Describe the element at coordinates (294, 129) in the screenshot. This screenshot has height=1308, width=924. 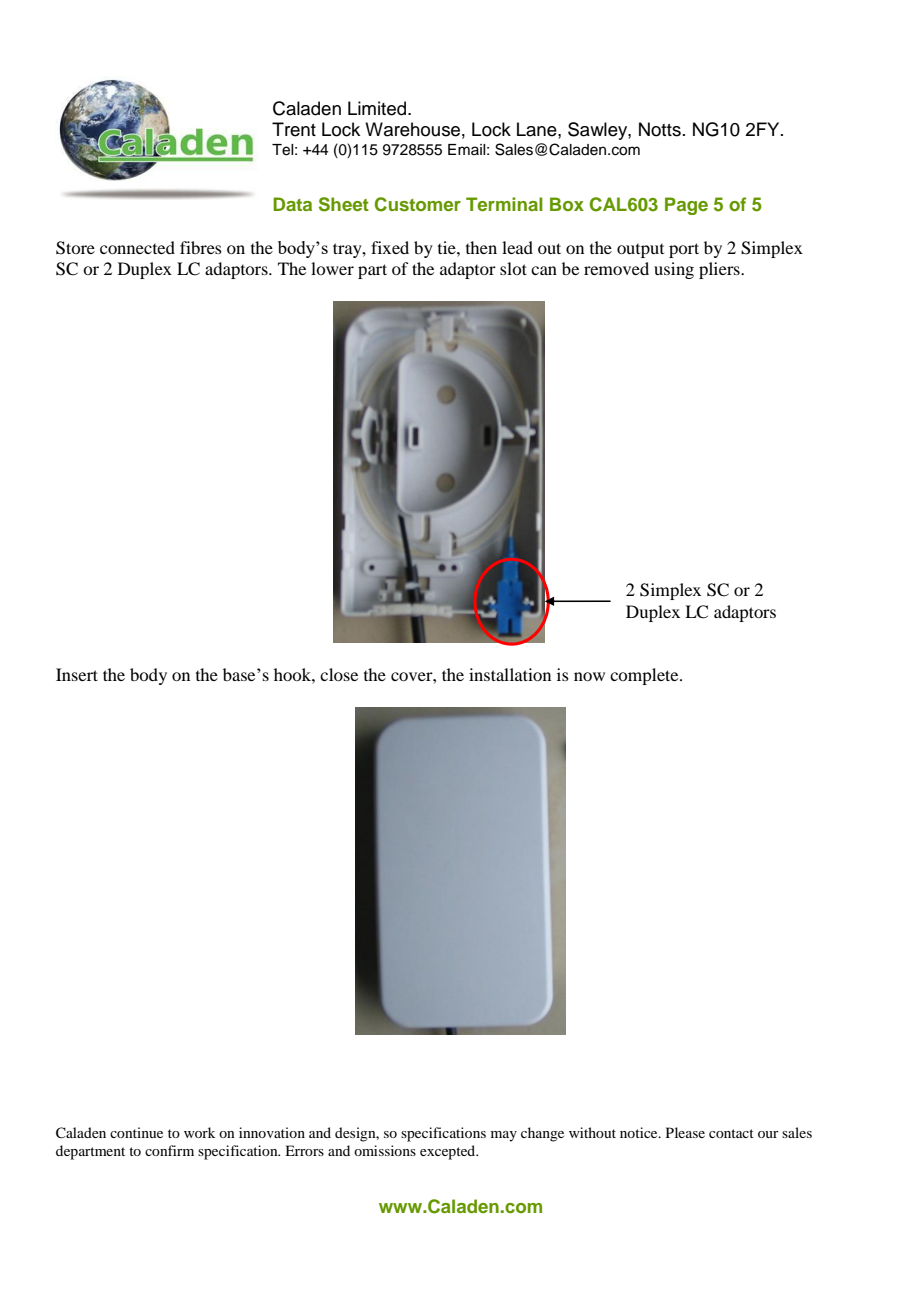
I see `Trent` at that location.
